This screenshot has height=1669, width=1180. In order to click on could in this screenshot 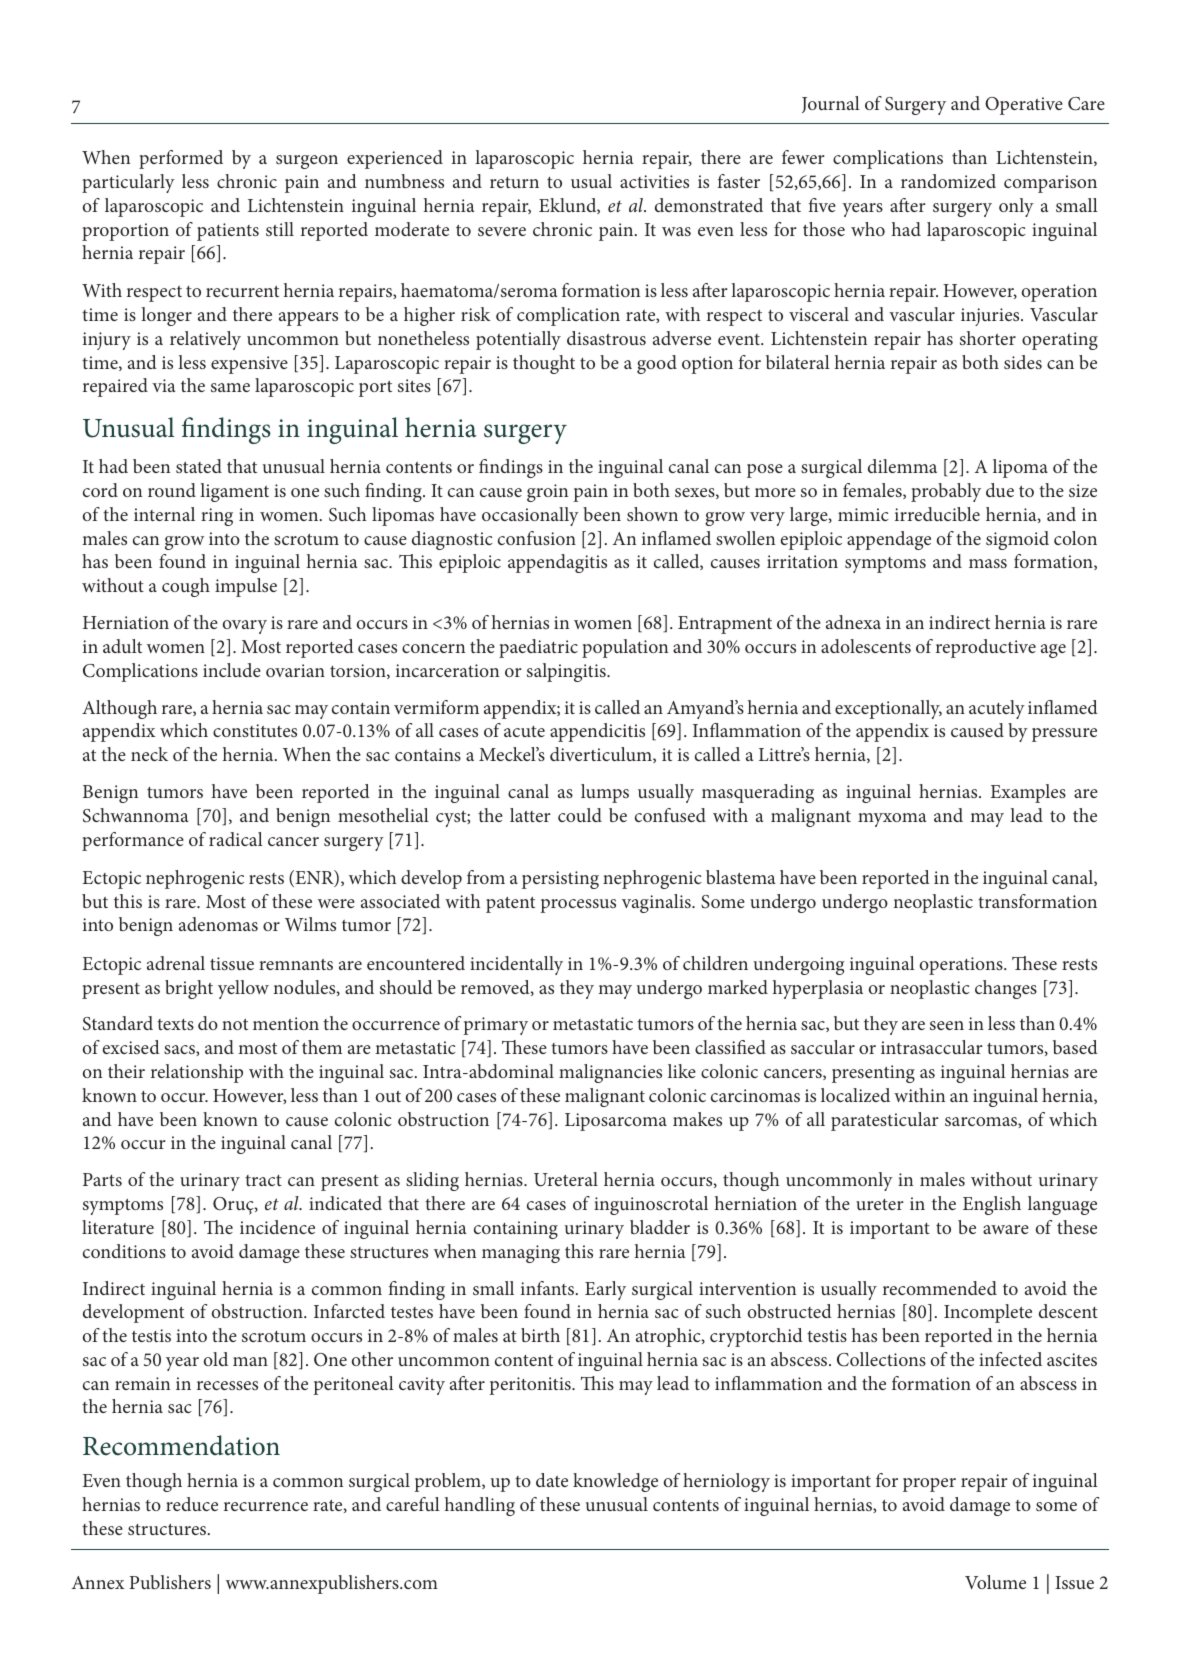, I will do `click(580, 815)`.
